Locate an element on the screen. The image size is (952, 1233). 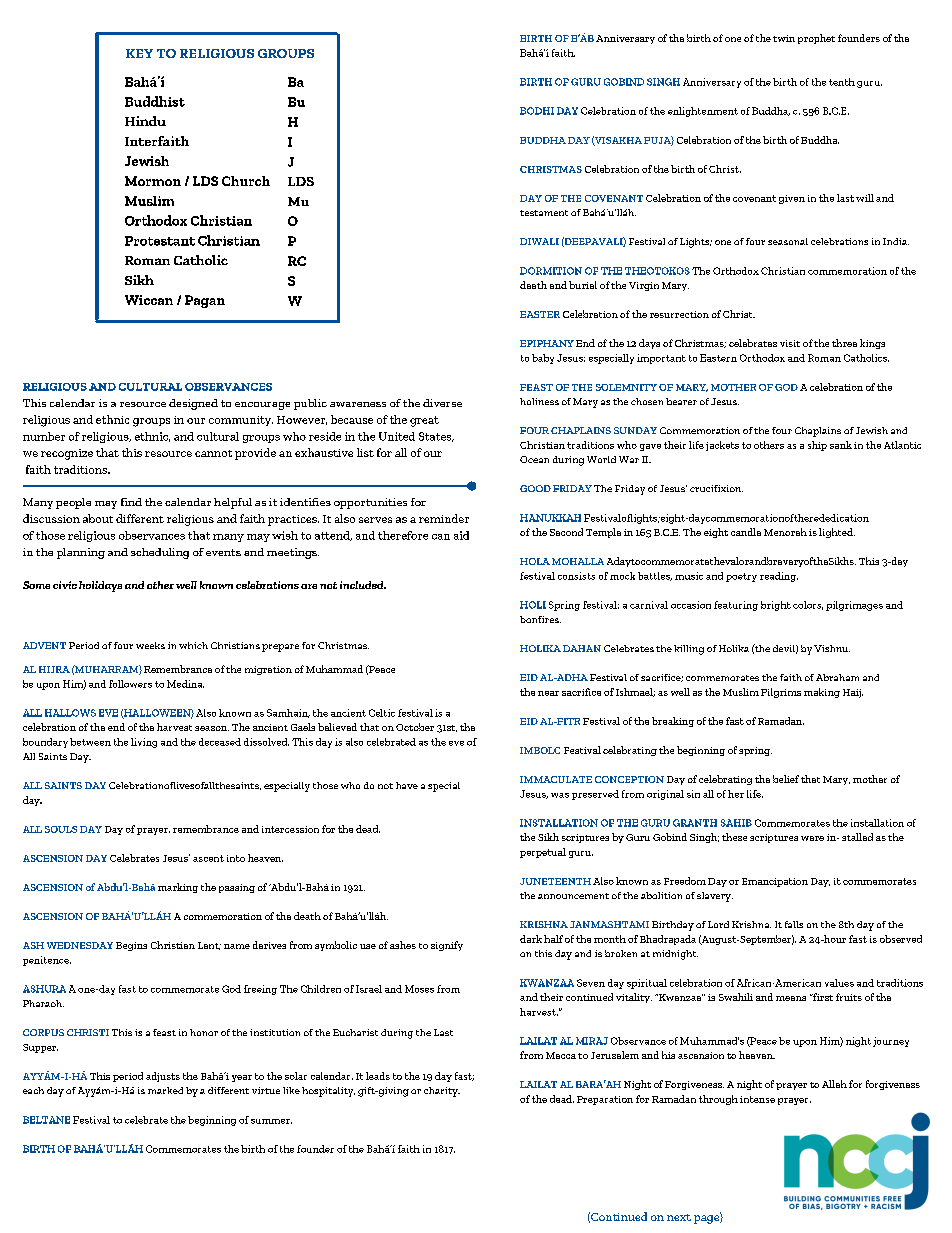
signify is located at coordinates (447, 946).
